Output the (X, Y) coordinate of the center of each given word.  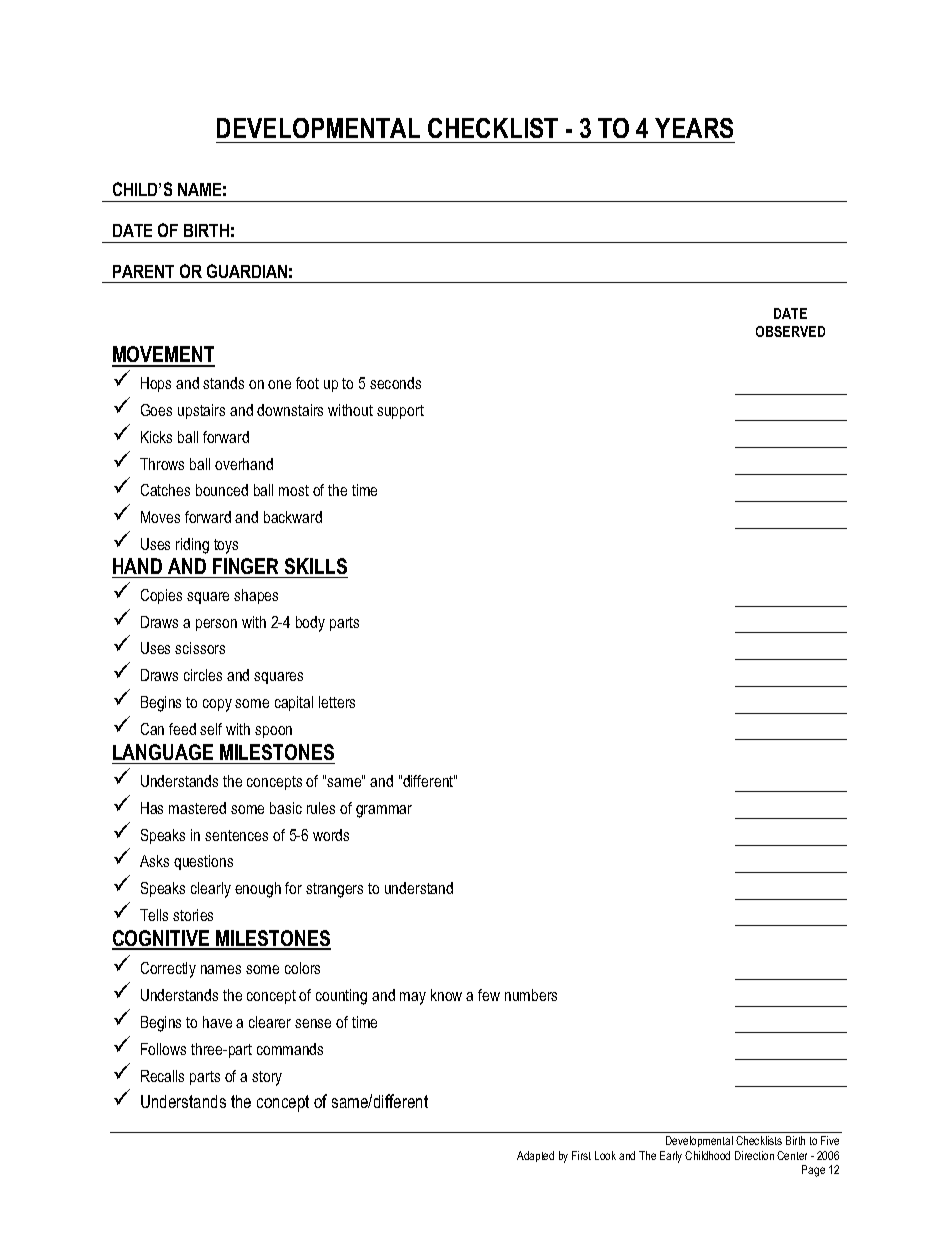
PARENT (143, 271)
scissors (200, 648)
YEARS (694, 128)
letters (337, 702)
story (267, 1078)
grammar (384, 811)
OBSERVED (790, 331)
